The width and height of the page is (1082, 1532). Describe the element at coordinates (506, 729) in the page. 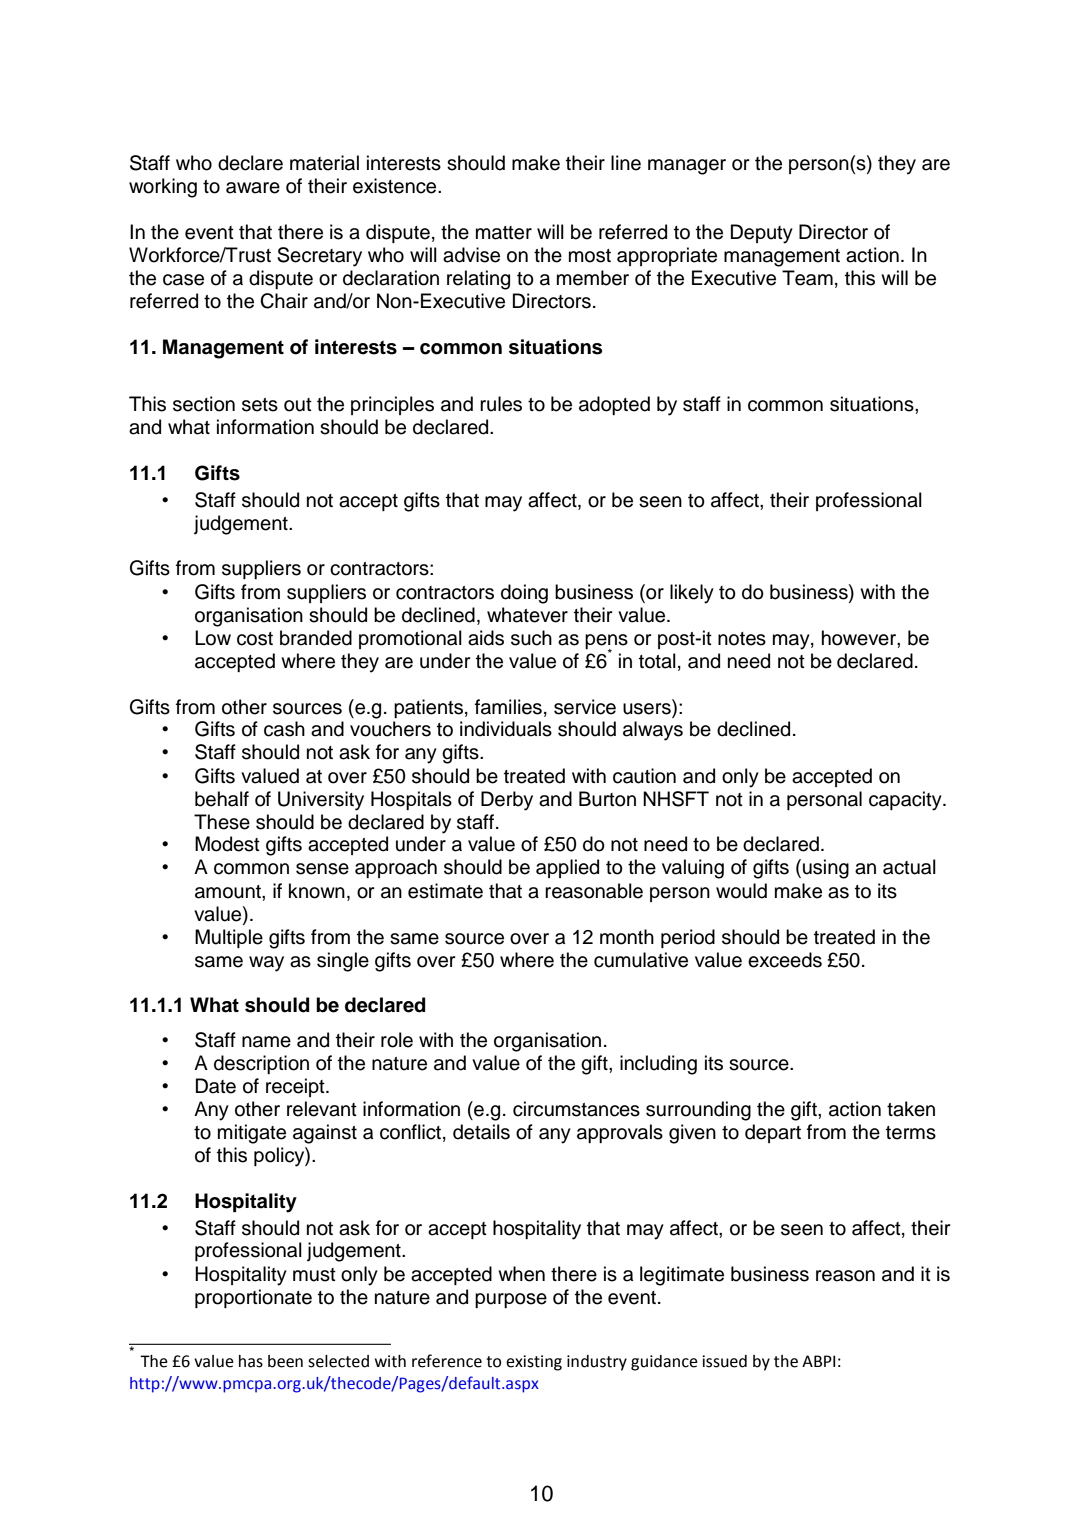

I see `individuals` at that location.
